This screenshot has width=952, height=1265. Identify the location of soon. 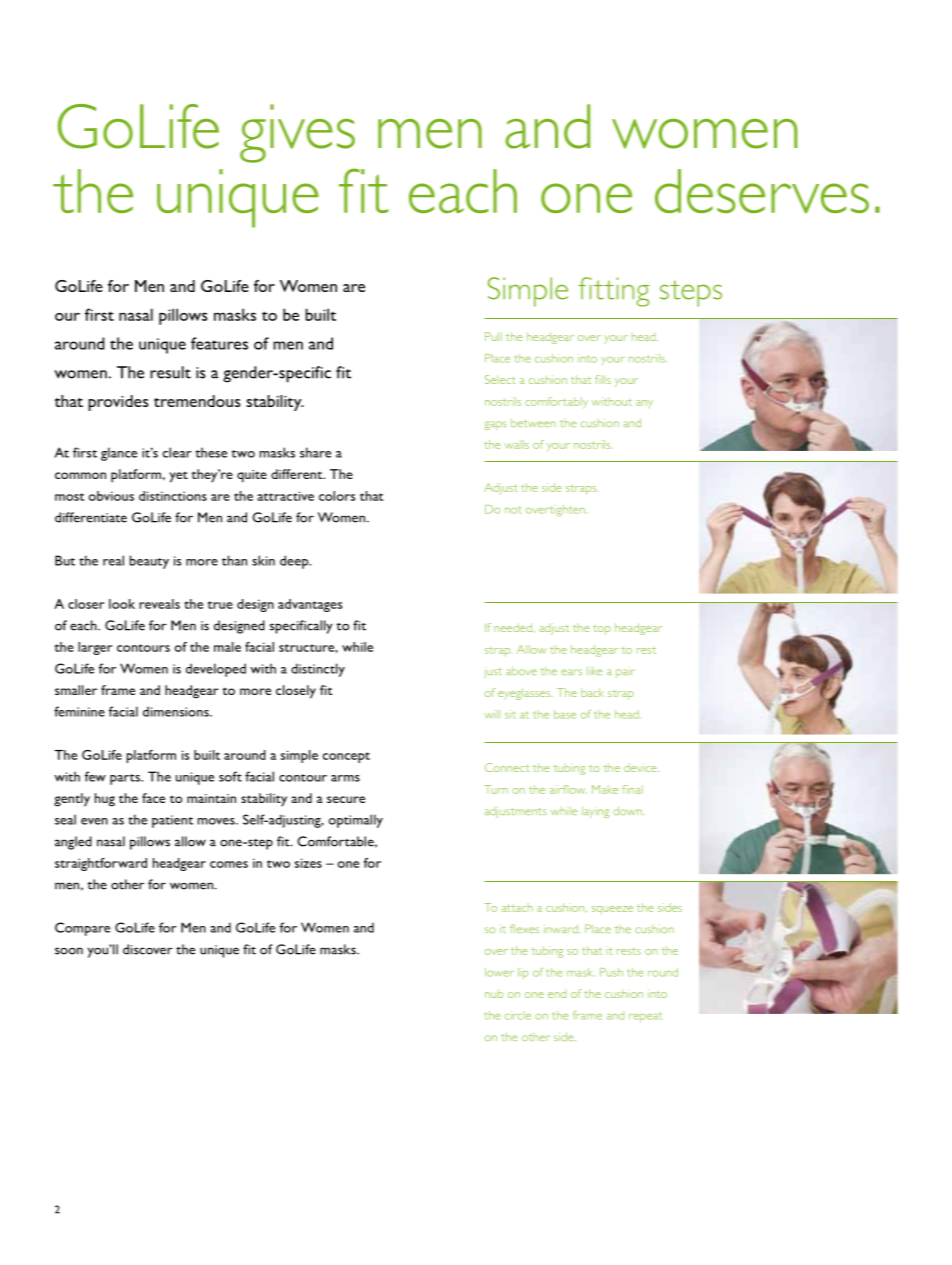
(69, 951).
